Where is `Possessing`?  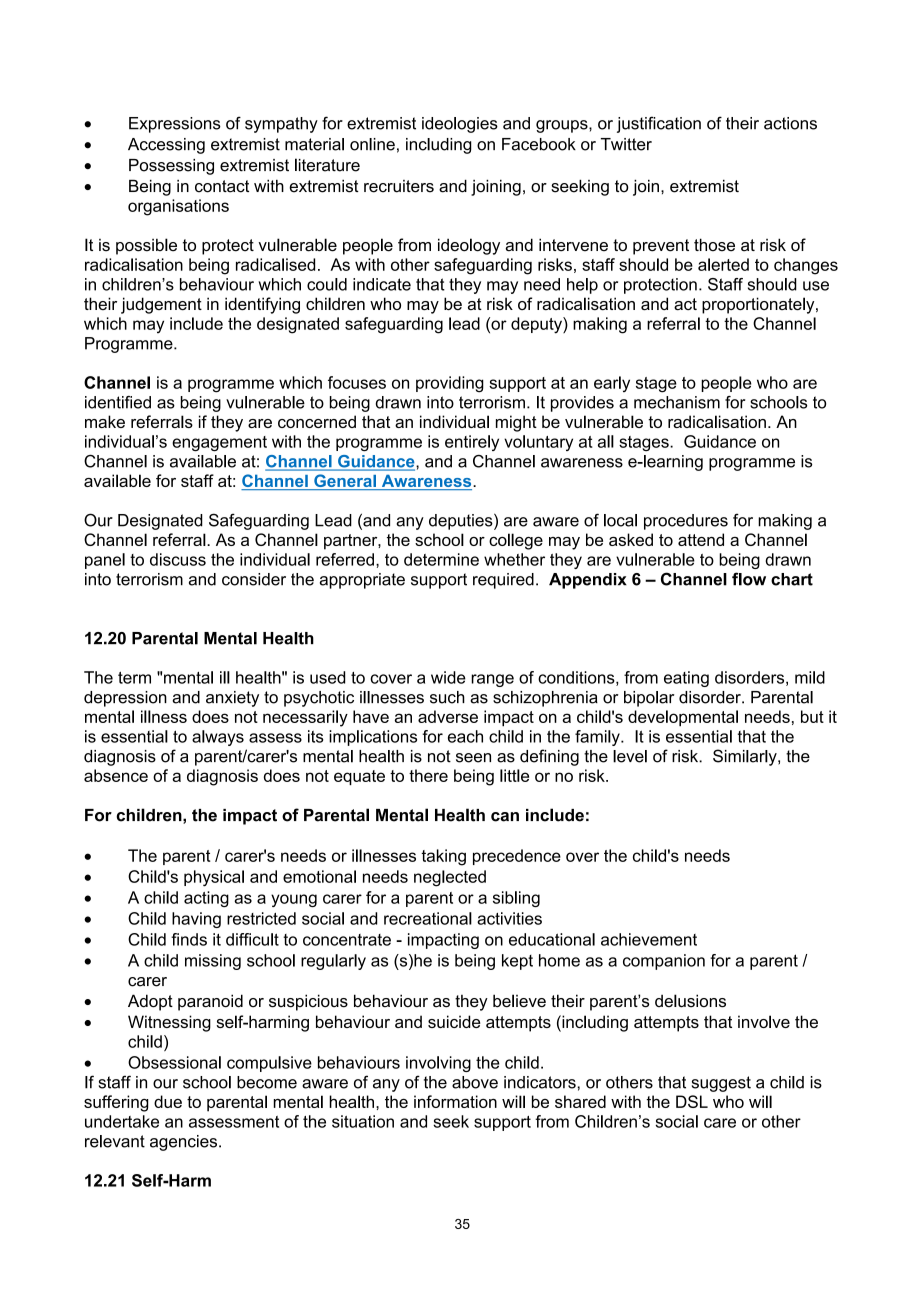
Possessing is located at coordinates (171, 167).
